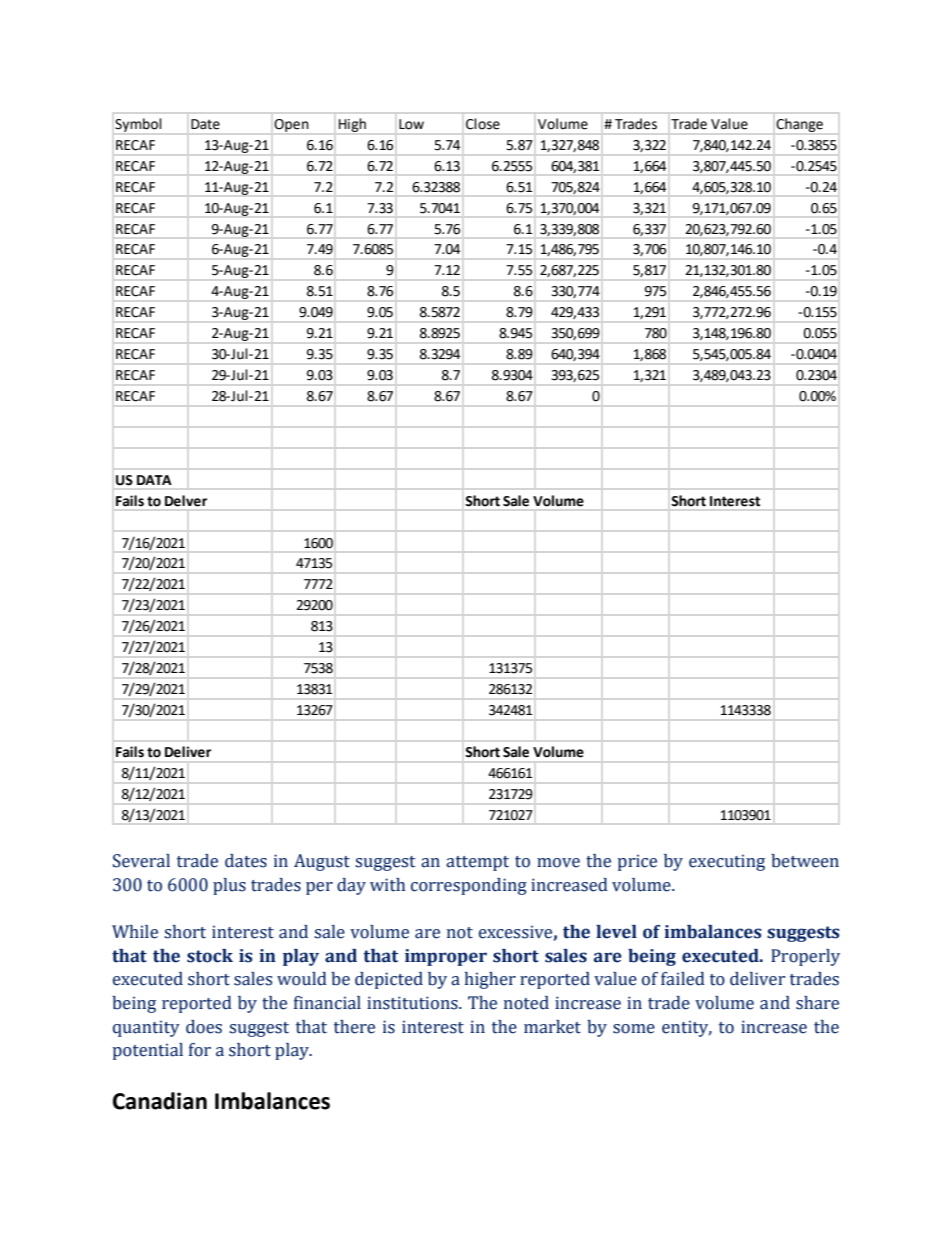 The width and height of the screenshot is (952, 1233). What do you see at coordinates (727, 862) in the screenshot?
I see `executing` at bounding box center [727, 862].
